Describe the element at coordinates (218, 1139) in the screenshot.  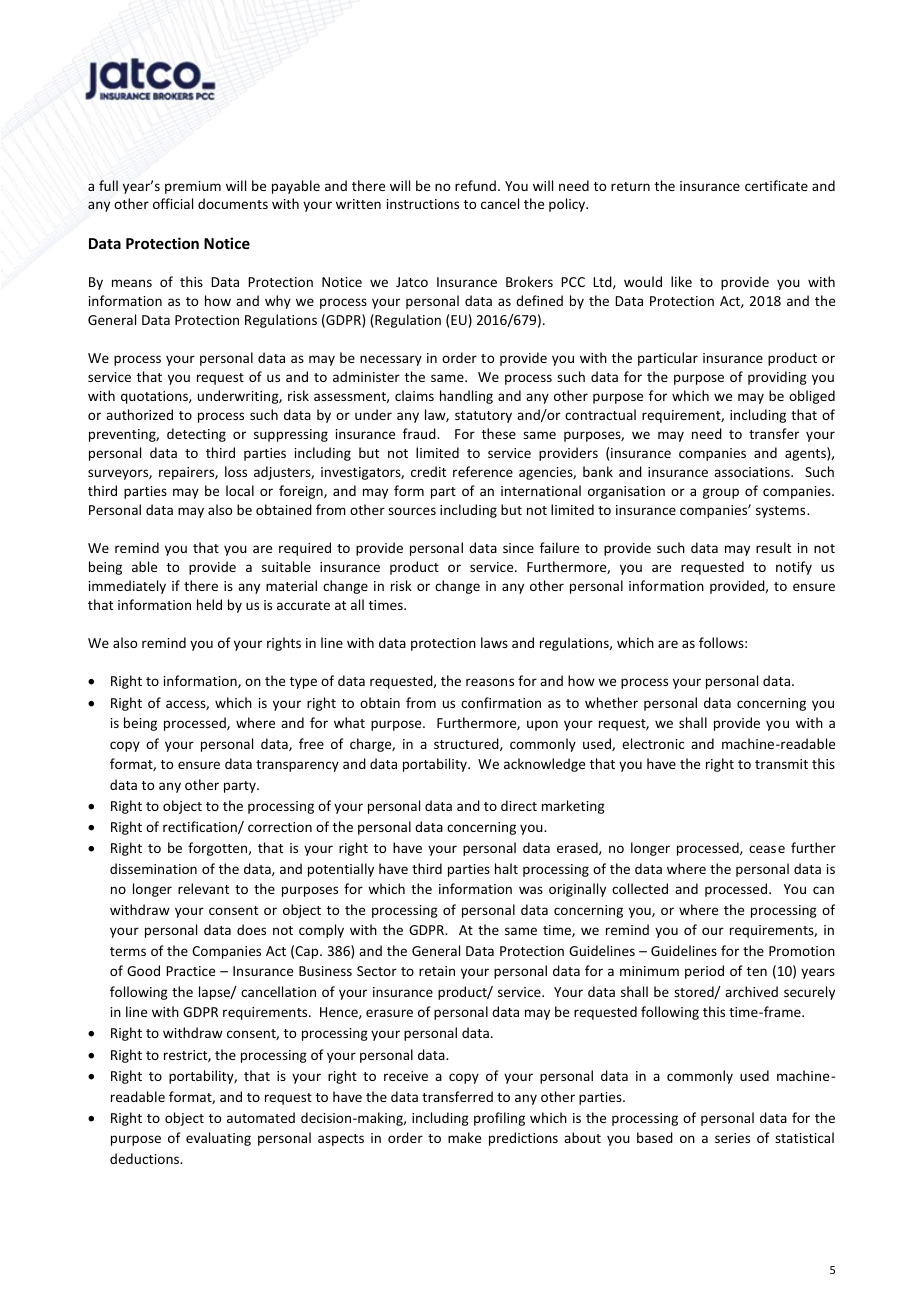
I see `evaluating` at that location.
